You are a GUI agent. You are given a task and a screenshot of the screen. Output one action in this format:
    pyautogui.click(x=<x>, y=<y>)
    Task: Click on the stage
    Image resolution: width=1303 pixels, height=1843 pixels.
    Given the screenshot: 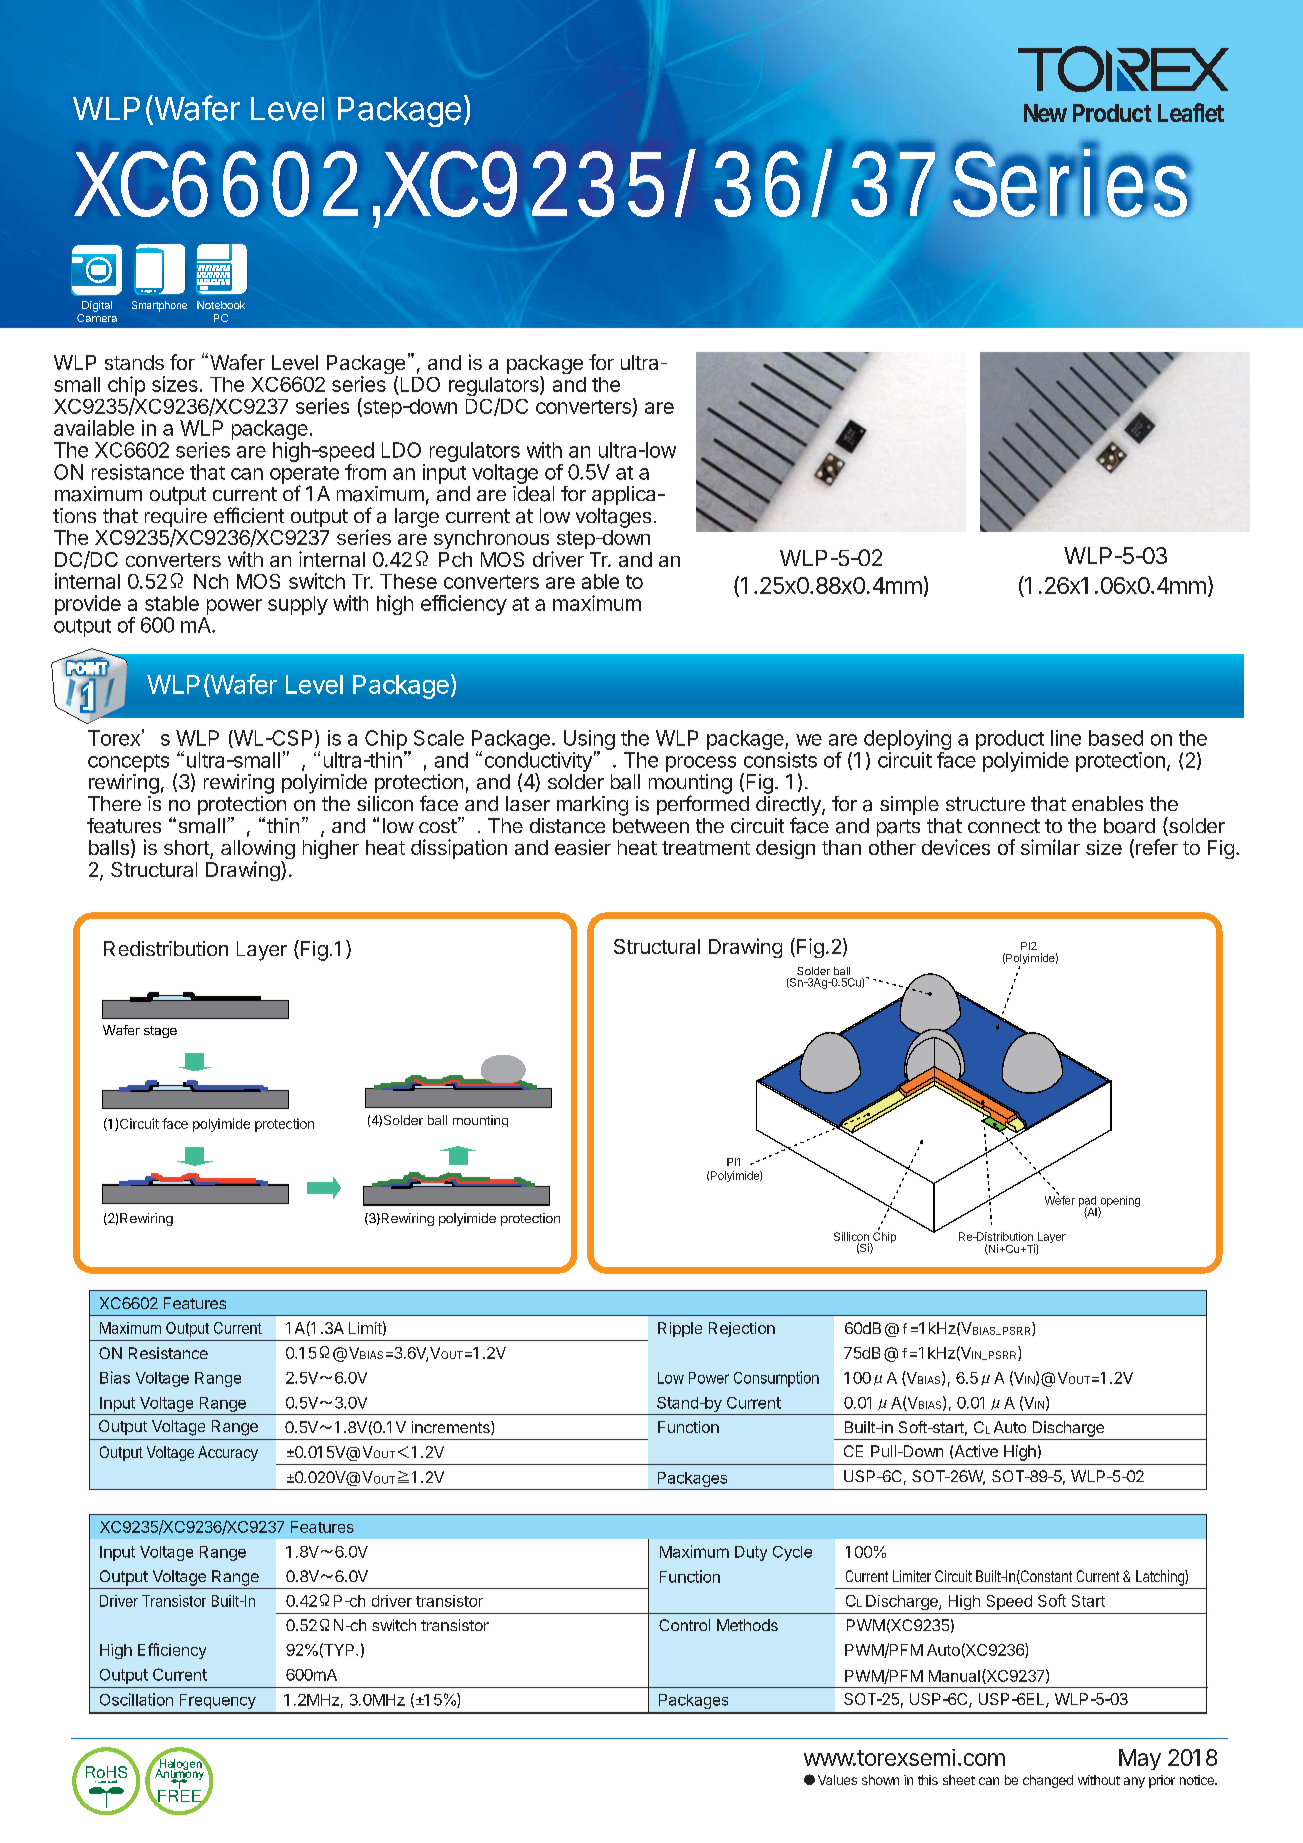 What is the action you would take?
    pyautogui.click(x=160, y=1032)
